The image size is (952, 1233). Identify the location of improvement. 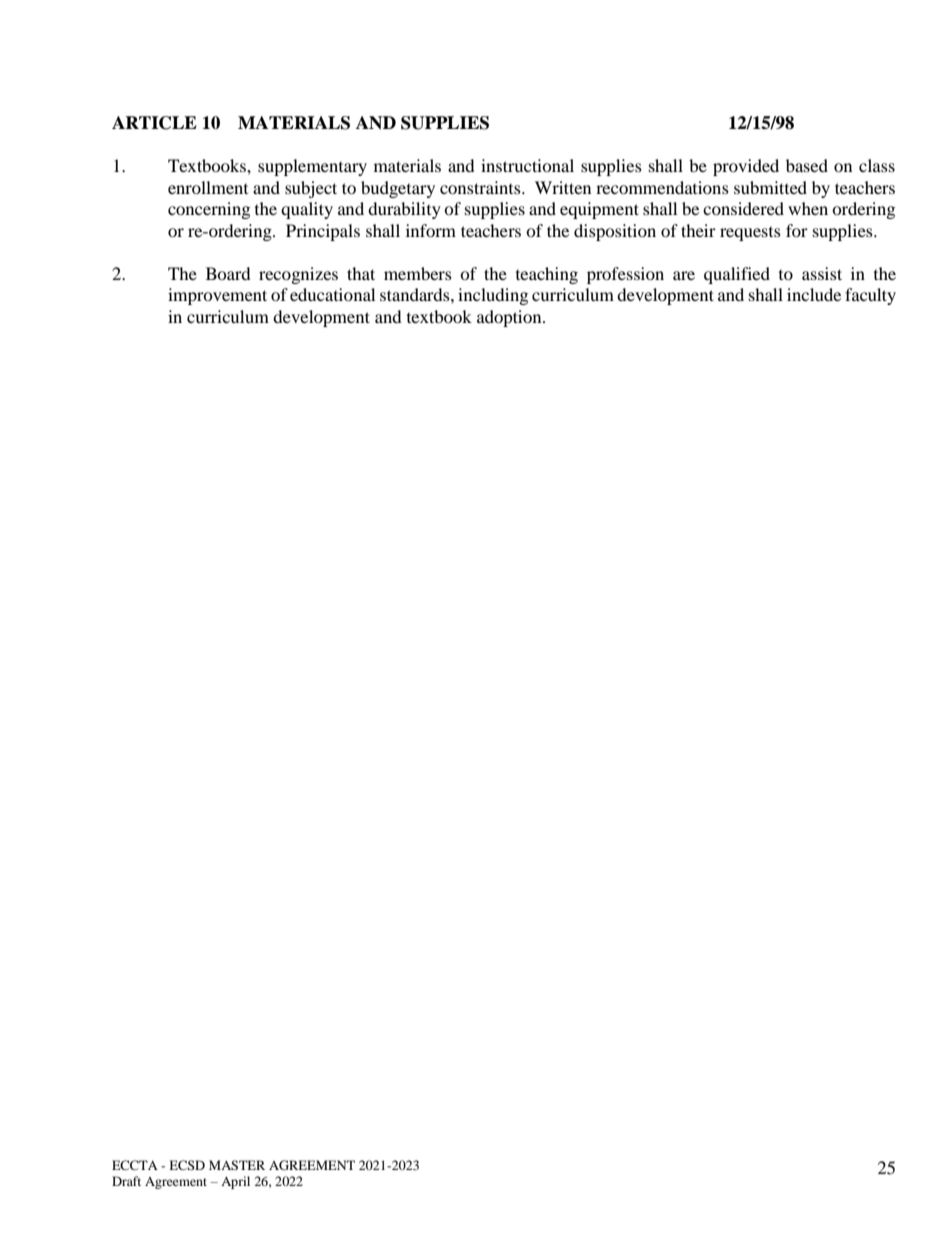
(217, 296).
